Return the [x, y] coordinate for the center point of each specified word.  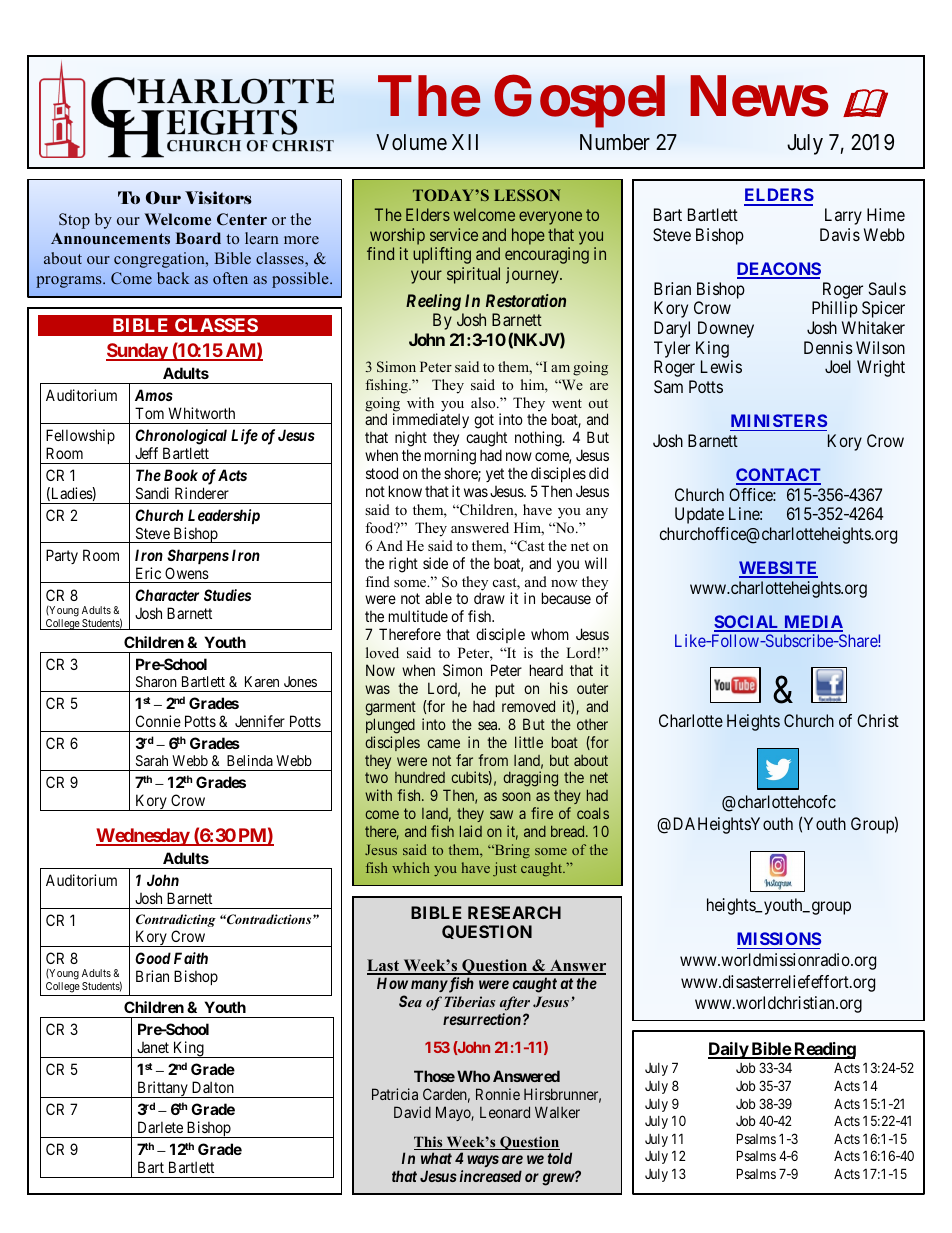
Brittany [162, 1089]
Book [181, 475]
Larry [843, 216]
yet [495, 475]
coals [593, 813]
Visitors [218, 197]
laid [471, 831]
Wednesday [143, 837]
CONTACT [778, 476]
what [436, 1158]
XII [465, 142]
